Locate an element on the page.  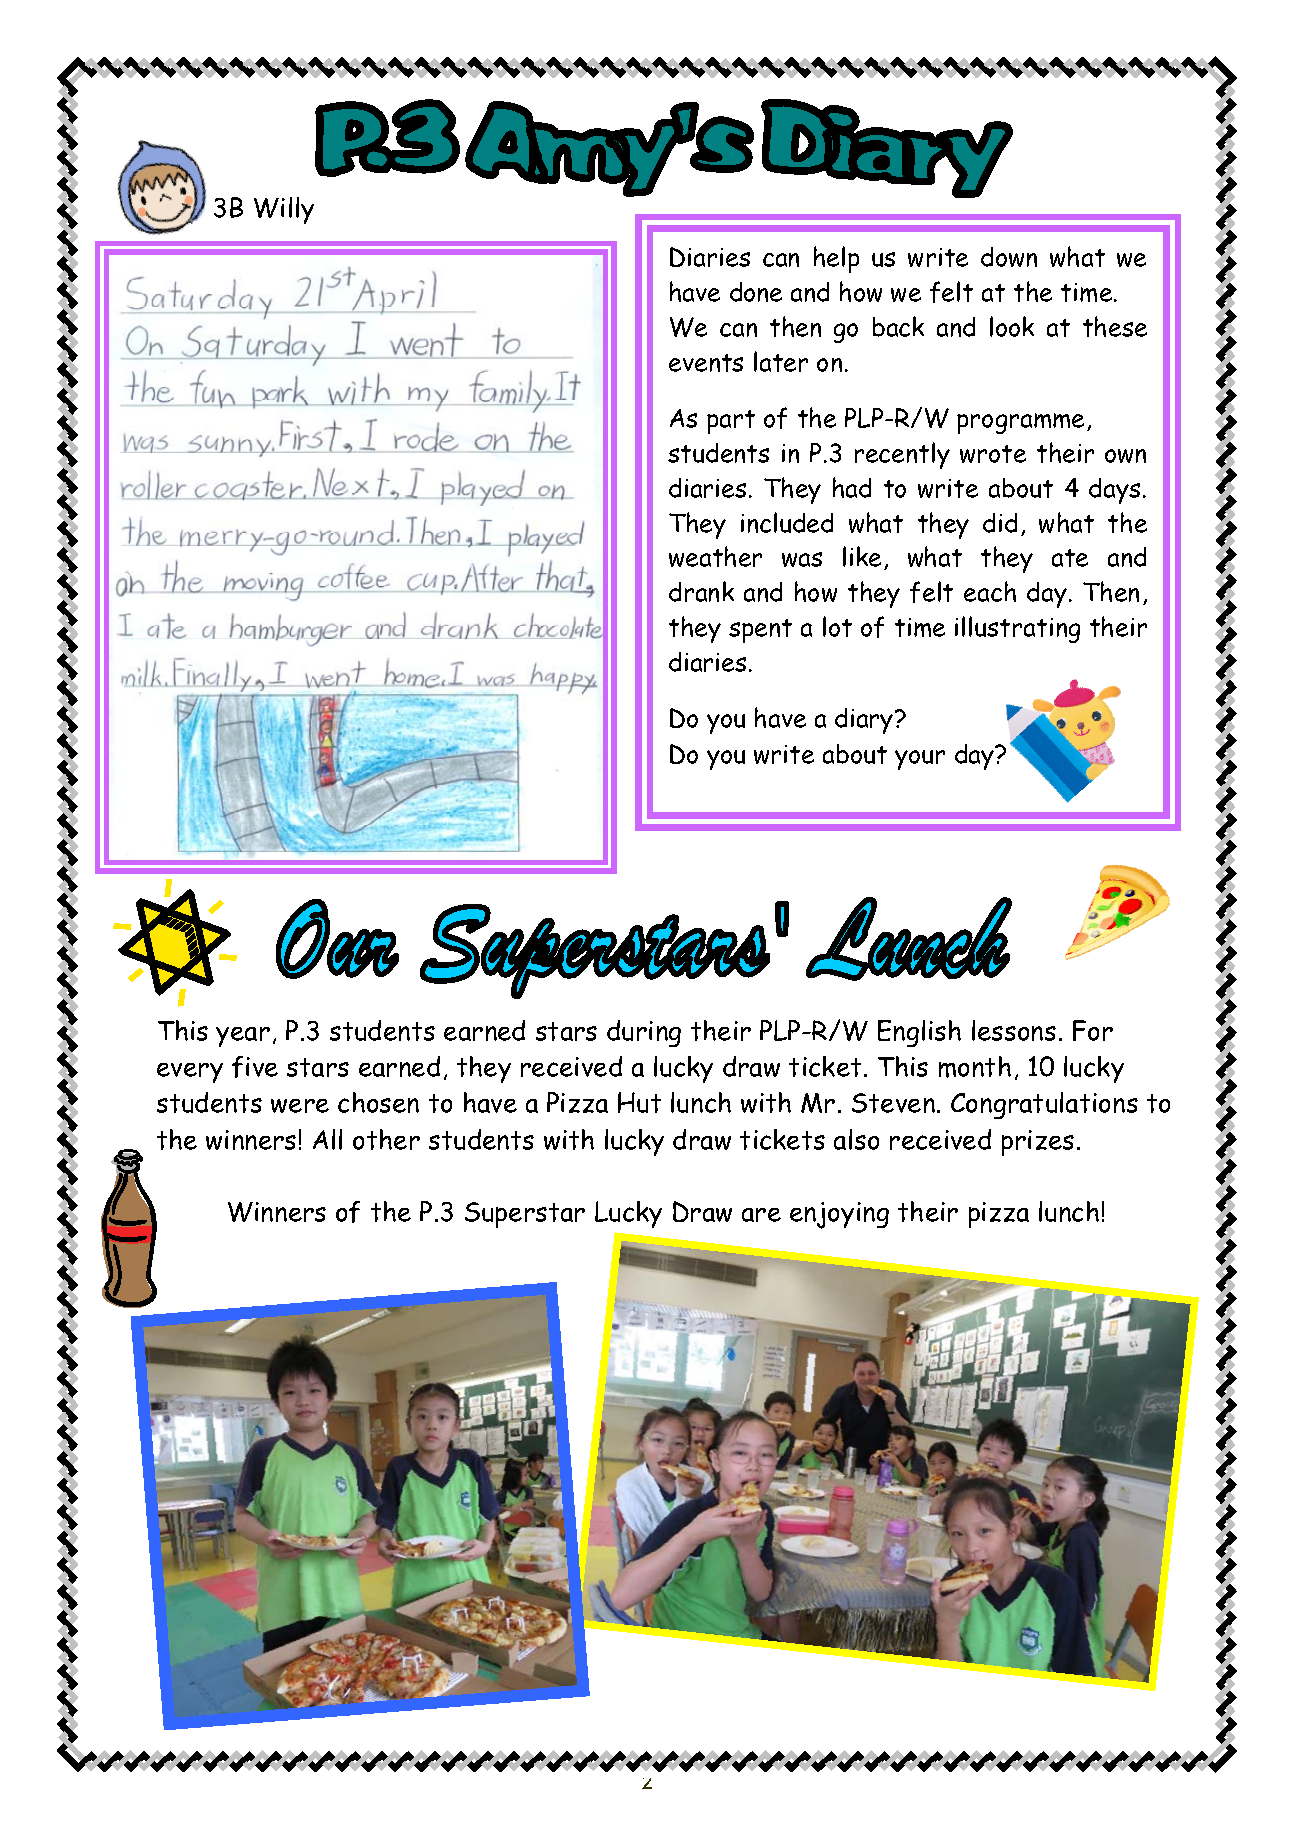
done is located at coordinates (756, 292).
